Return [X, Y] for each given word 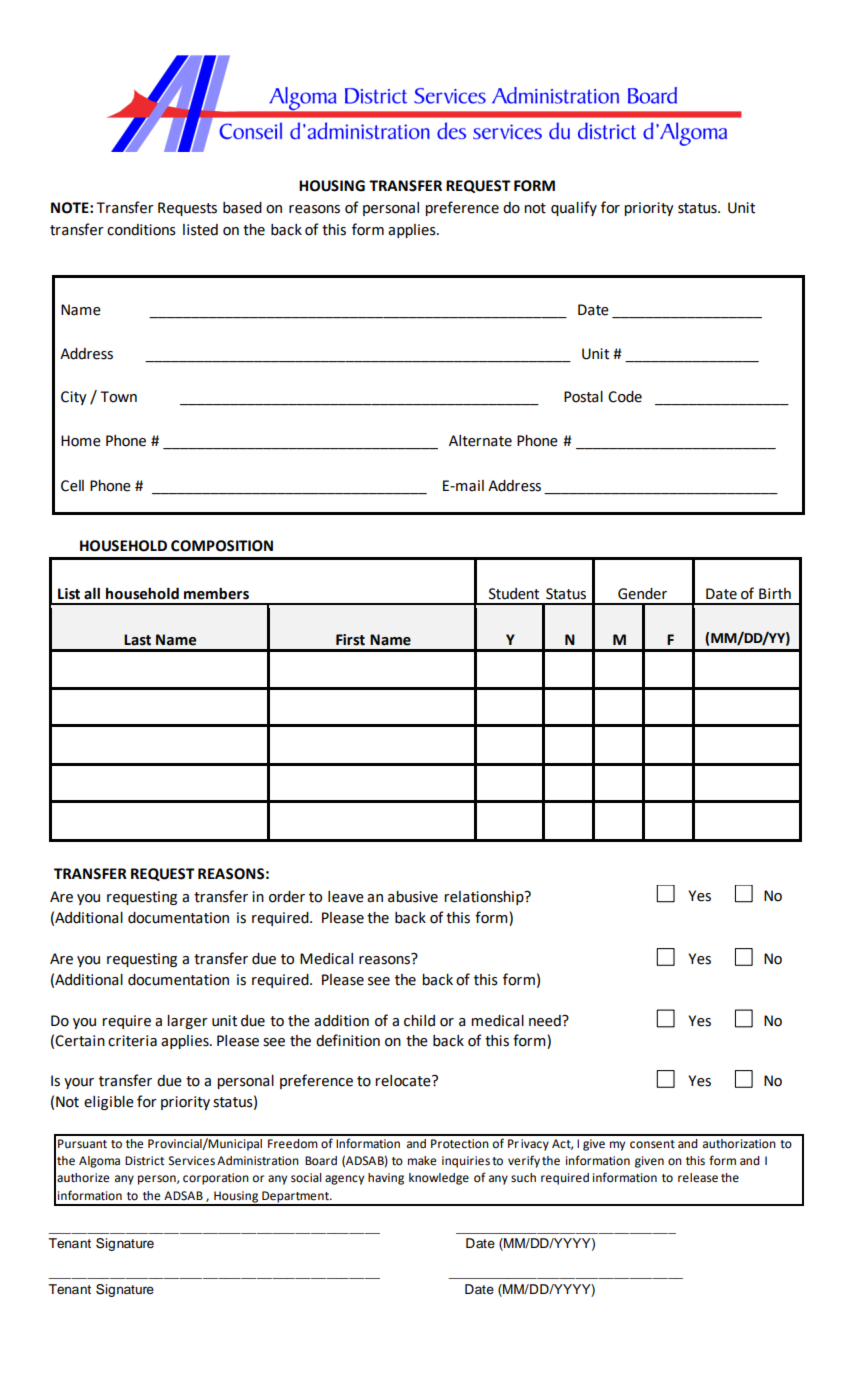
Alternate [480, 441]
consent [652, 1144]
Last [137, 640]
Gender [642, 594]
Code [625, 397]
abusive [413, 897]
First [350, 640]
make [422, 1161]
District [144, 1161]
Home [81, 441]
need [546, 1021]
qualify [574, 208]
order [287, 897]
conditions [141, 230]
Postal [583, 397]
